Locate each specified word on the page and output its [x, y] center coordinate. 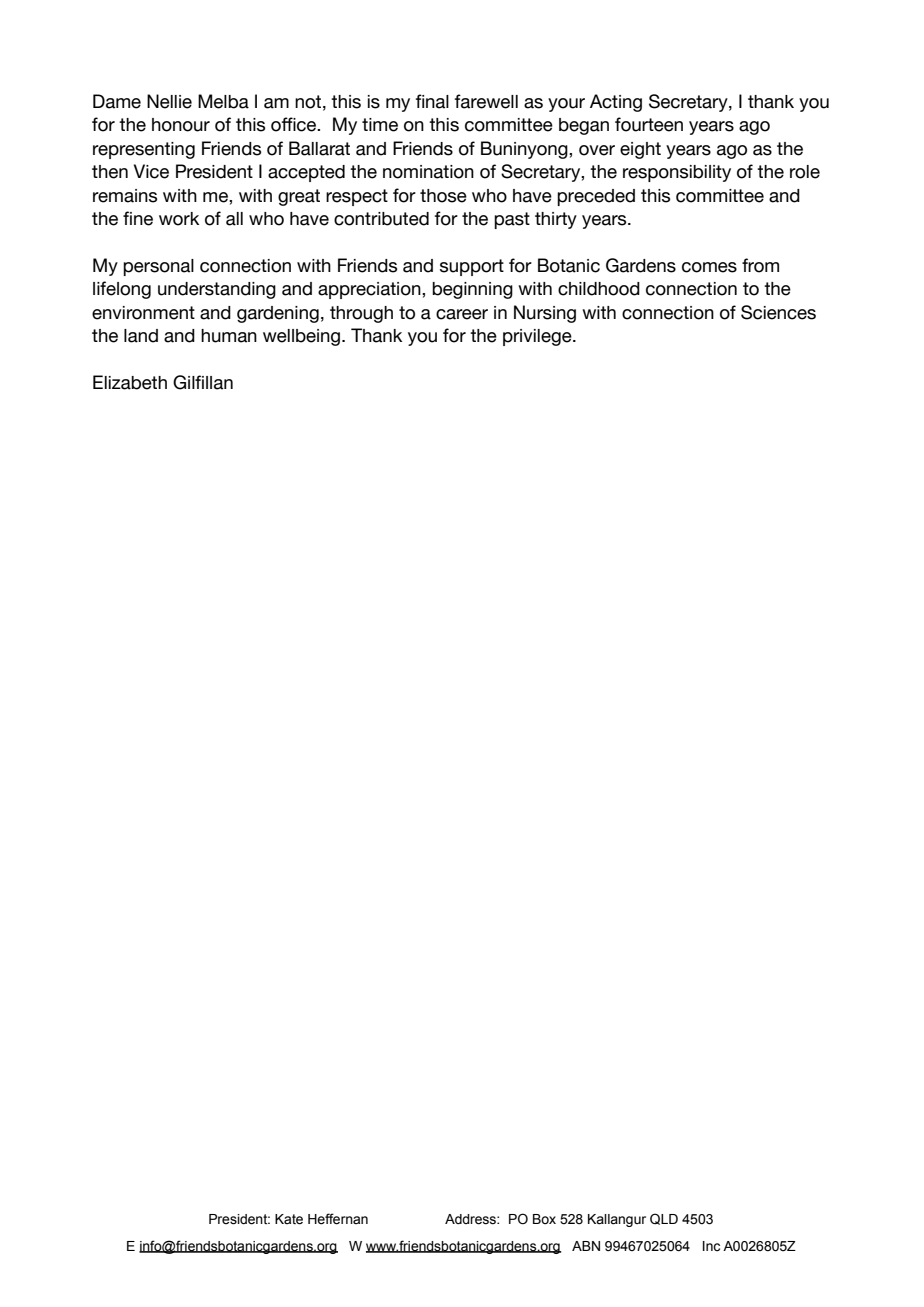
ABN [586, 1246]
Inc [711, 1246]
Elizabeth [130, 382]
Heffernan [338, 1219]
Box [544, 1219]
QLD [664, 1219]
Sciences [778, 312]
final [432, 101]
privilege [538, 337]
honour [181, 125]
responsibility [677, 173]
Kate [289, 1219]
